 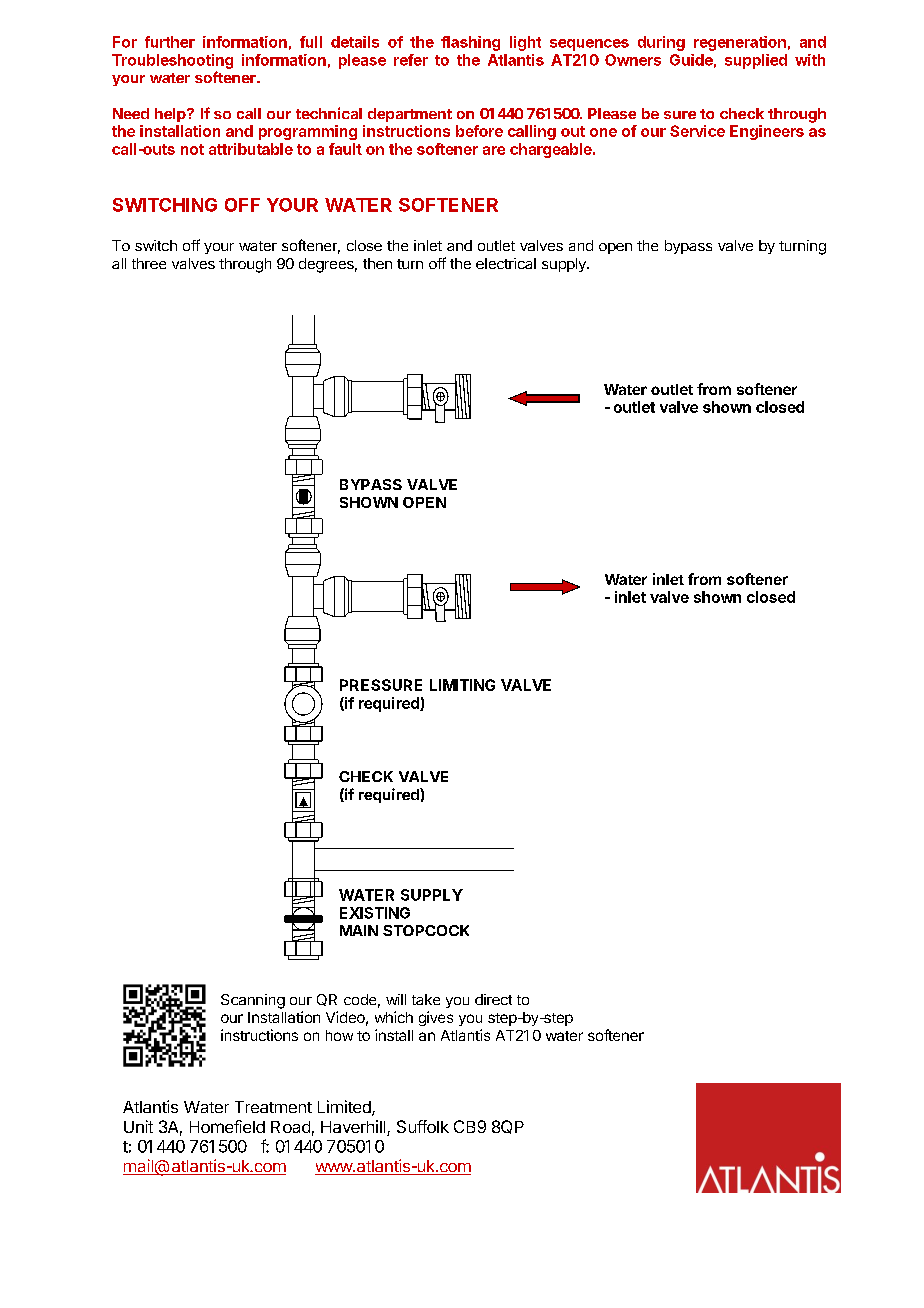 What do you see at coordinates (767, 132) in the screenshot?
I see `Engineers` at bounding box center [767, 132].
